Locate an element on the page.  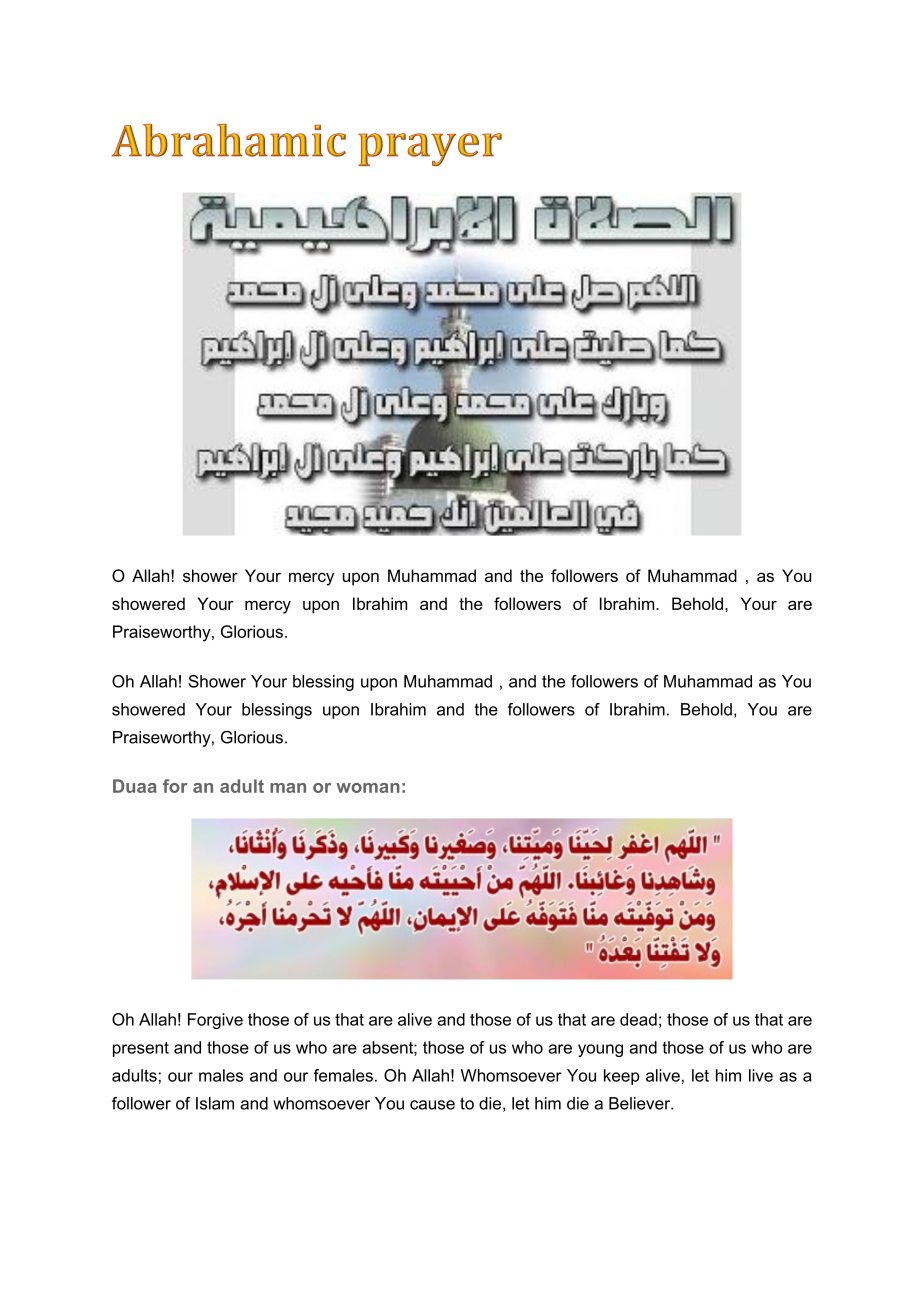
Islam is located at coordinates (215, 1103).
